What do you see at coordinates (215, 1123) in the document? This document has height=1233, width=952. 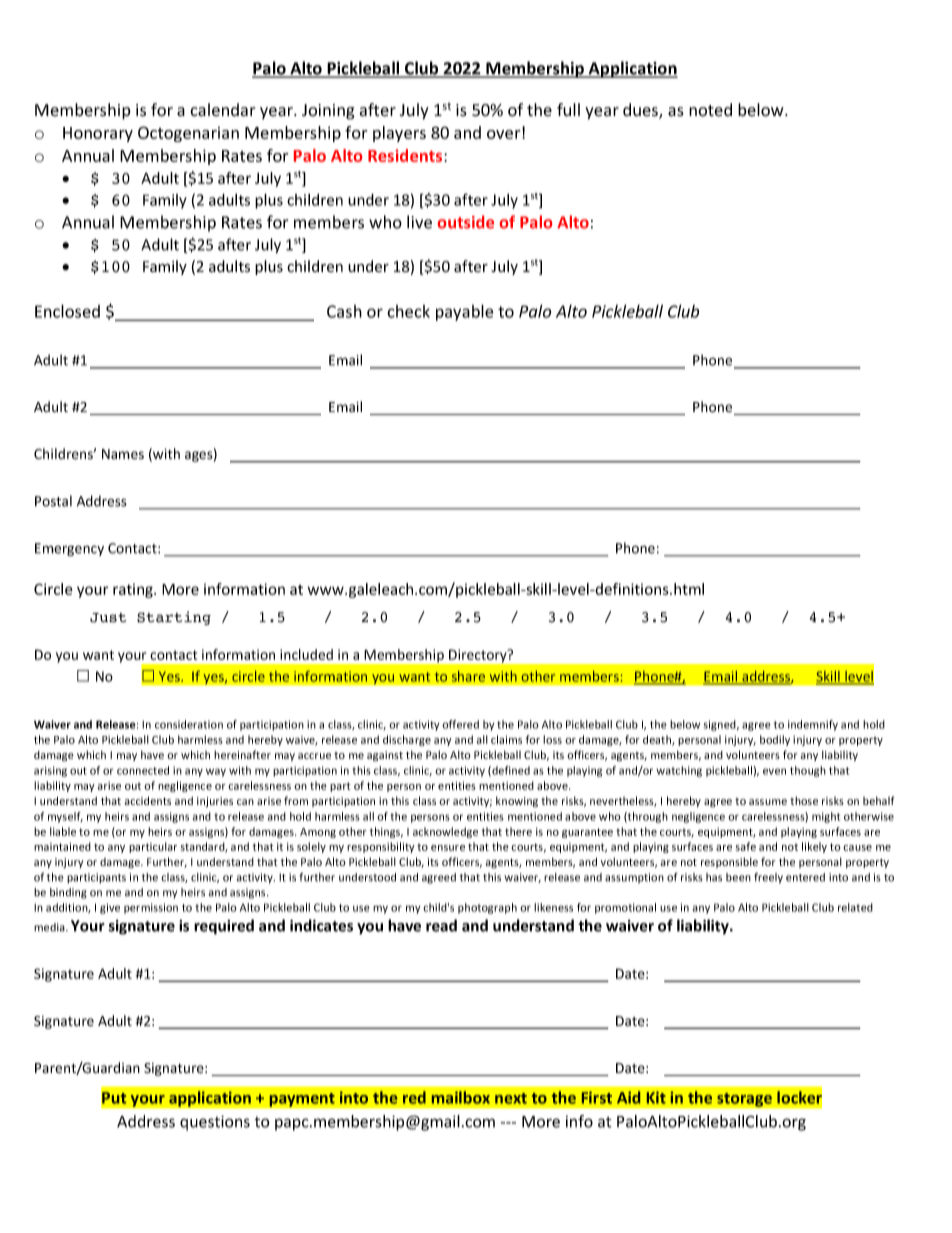 I see `questions` at bounding box center [215, 1123].
